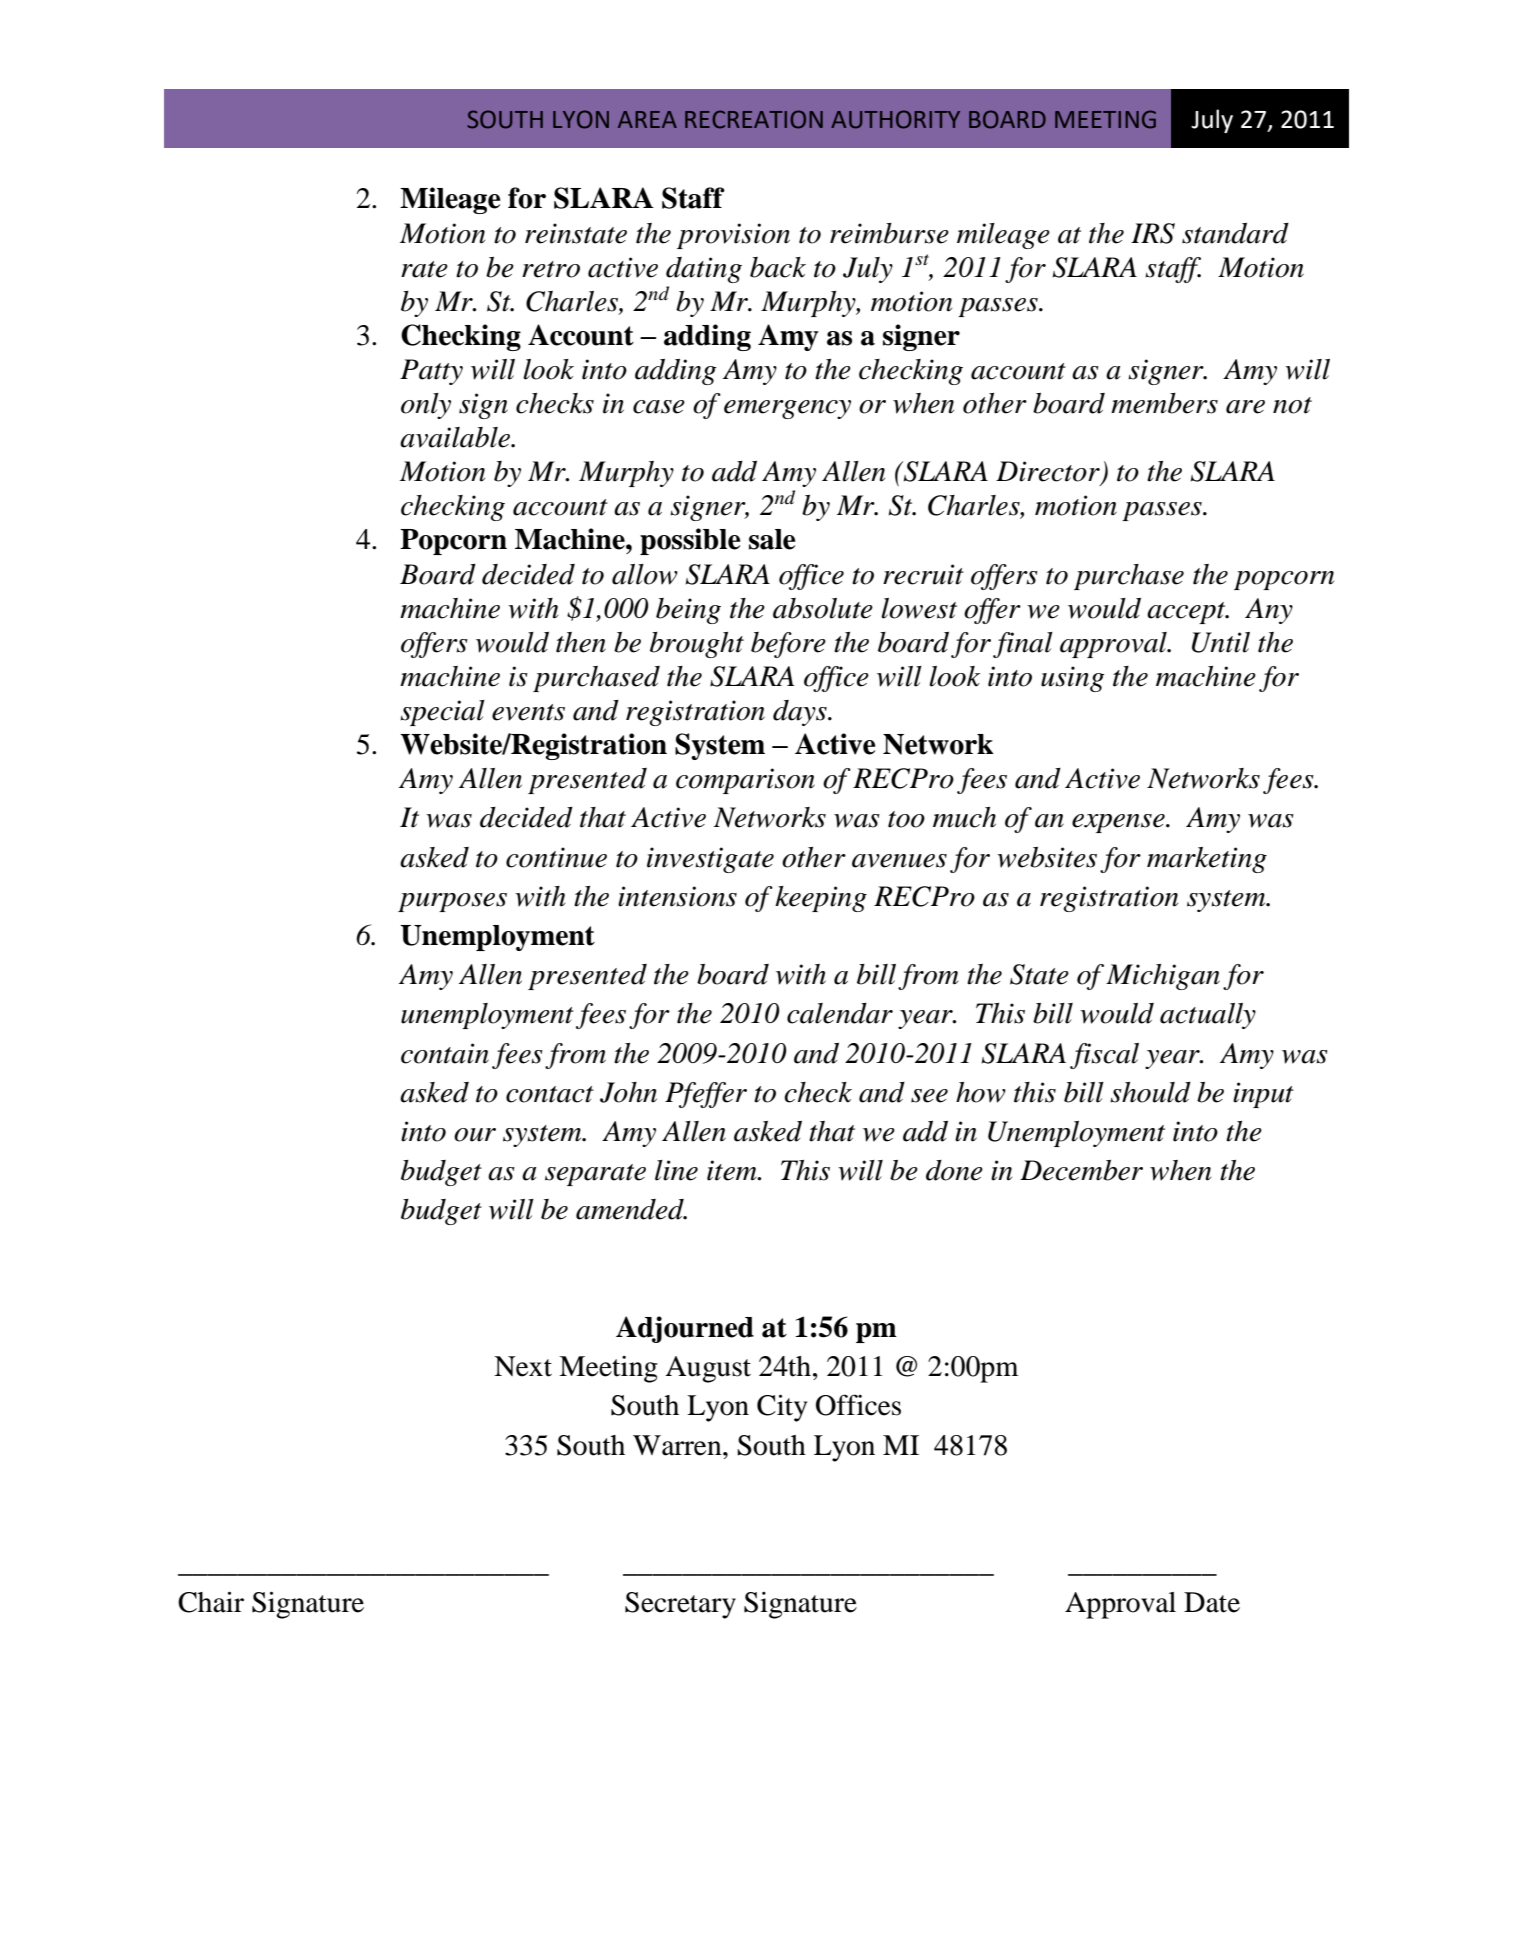 This document has height=1957, width=1513. Describe the element at coordinates (426, 406) in the document. I see `only` at that location.
